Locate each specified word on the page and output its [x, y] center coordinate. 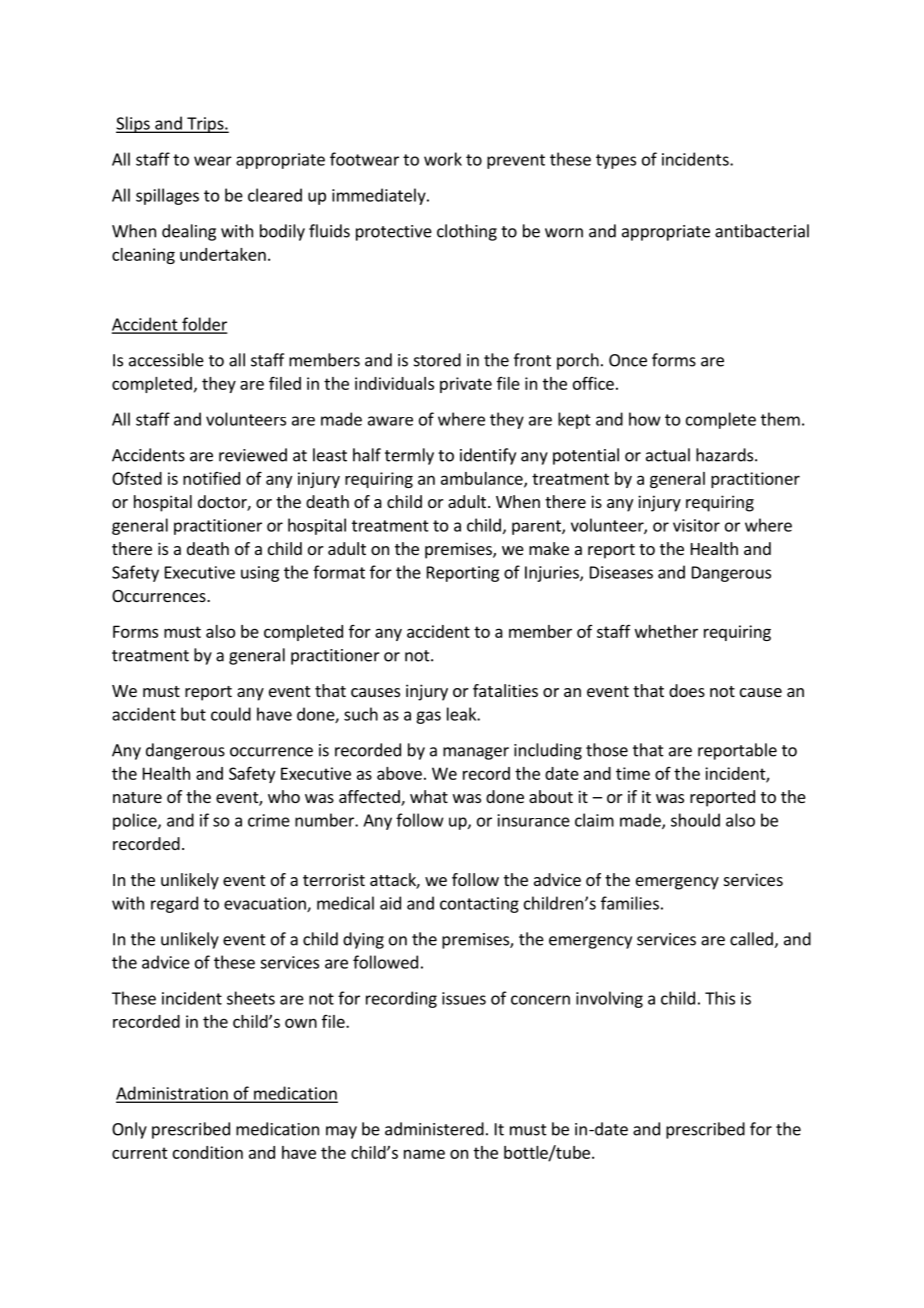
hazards [726, 455]
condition [208, 1152]
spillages [167, 196]
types [616, 161]
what [429, 796]
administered [434, 1129]
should [695, 820]
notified [211, 478]
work [443, 159]
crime [269, 820]
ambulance [483, 479]
